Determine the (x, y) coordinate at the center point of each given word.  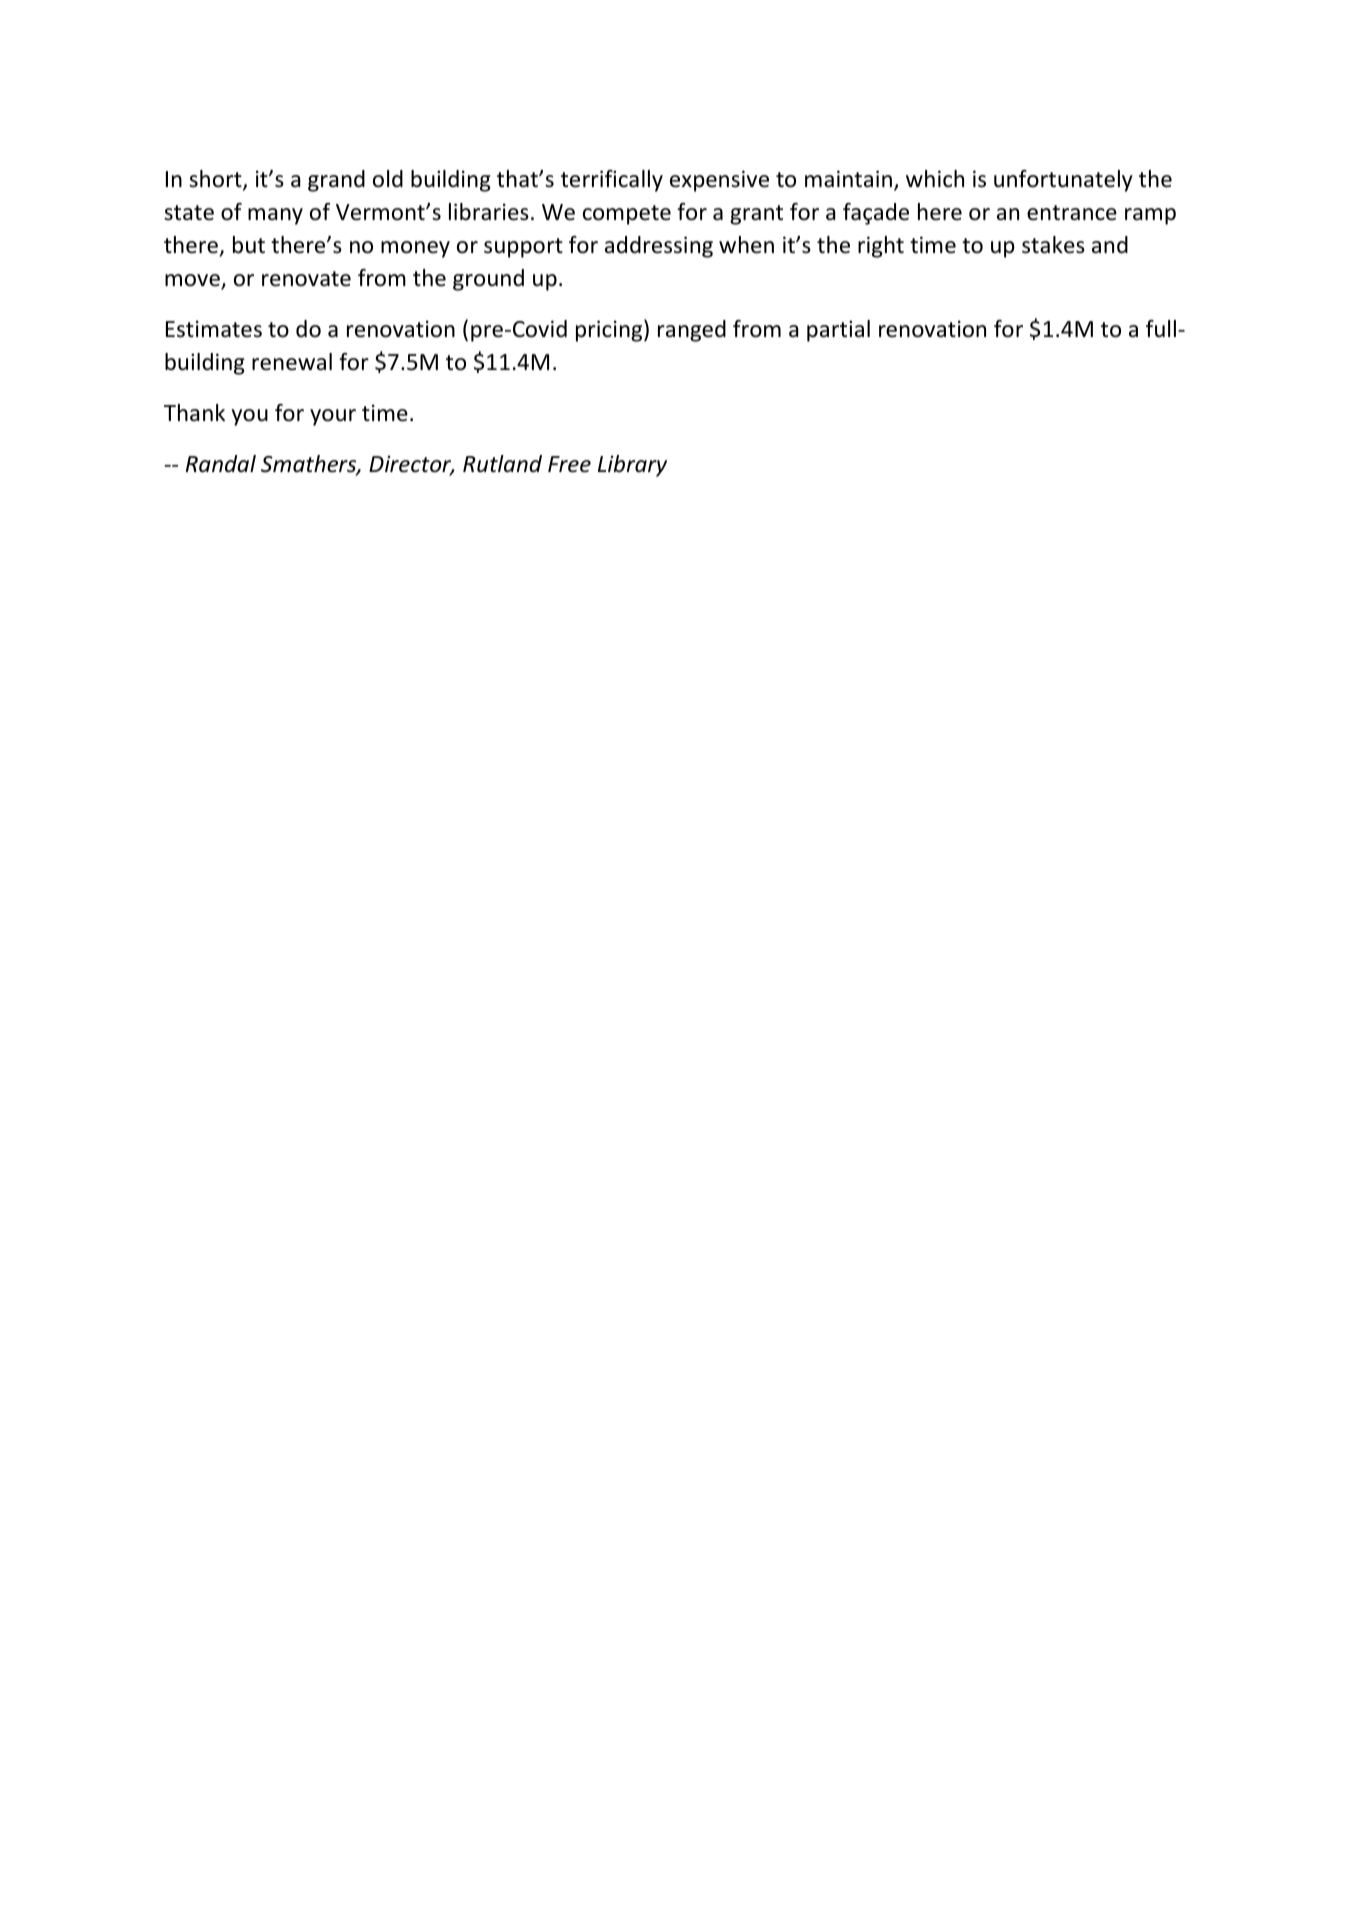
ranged (692, 331)
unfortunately (1063, 181)
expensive (719, 181)
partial (838, 331)
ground (488, 280)
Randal (221, 464)
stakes (1053, 245)
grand (336, 181)
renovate (306, 279)
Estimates (214, 329)
